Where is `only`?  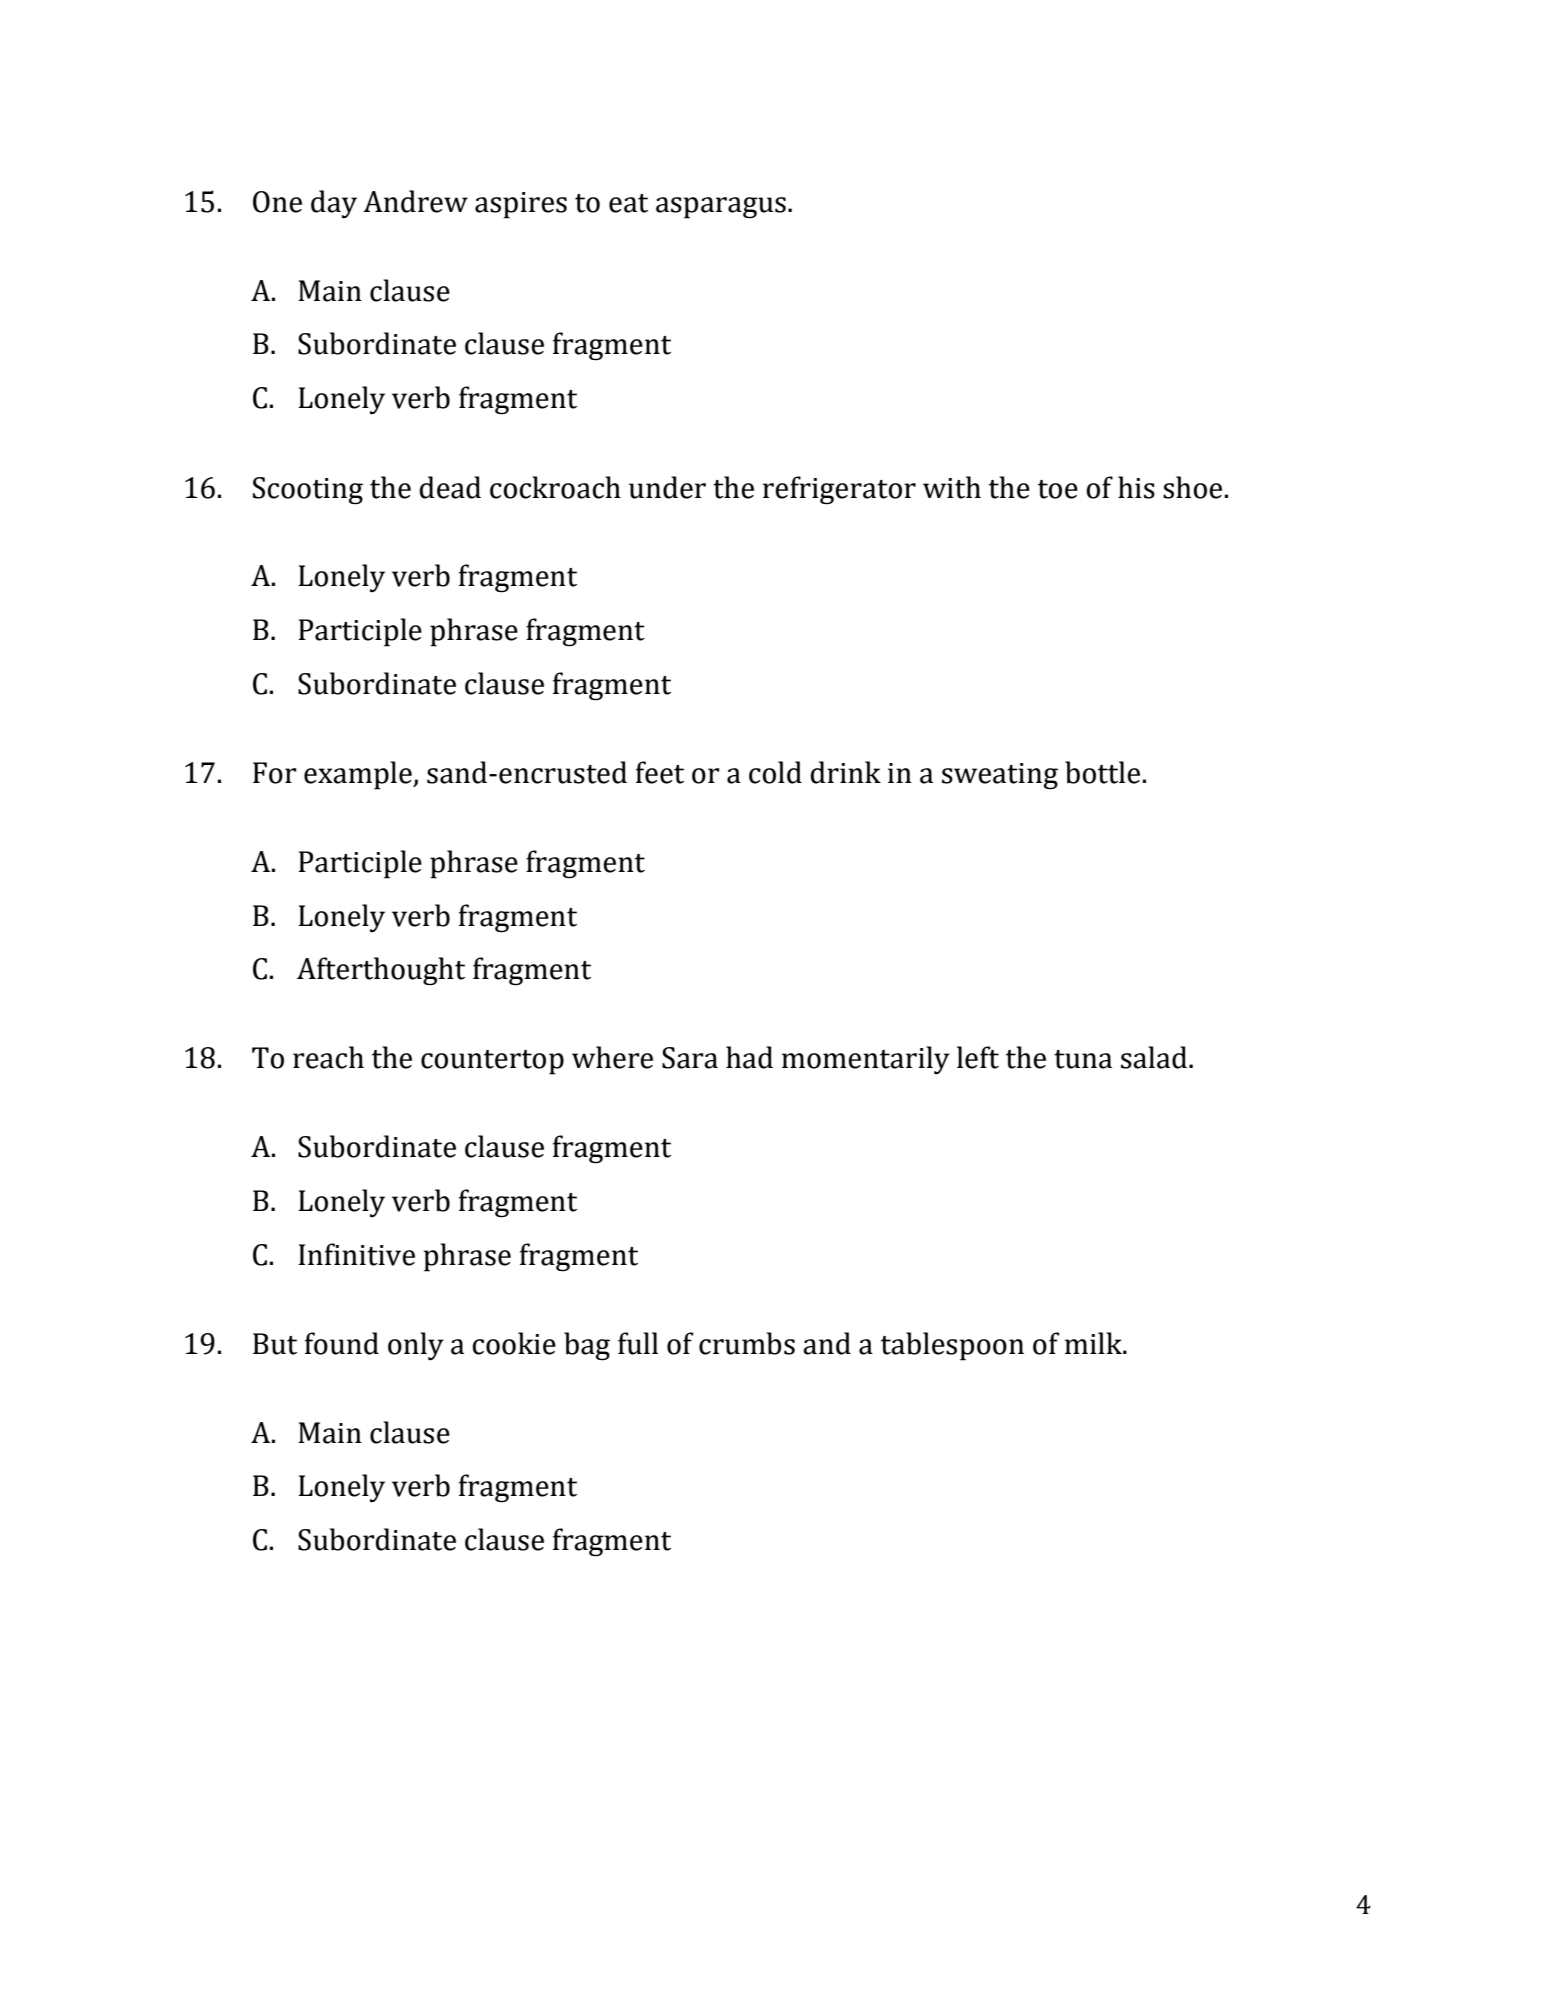 only is located at coordinates (416, 1346).
